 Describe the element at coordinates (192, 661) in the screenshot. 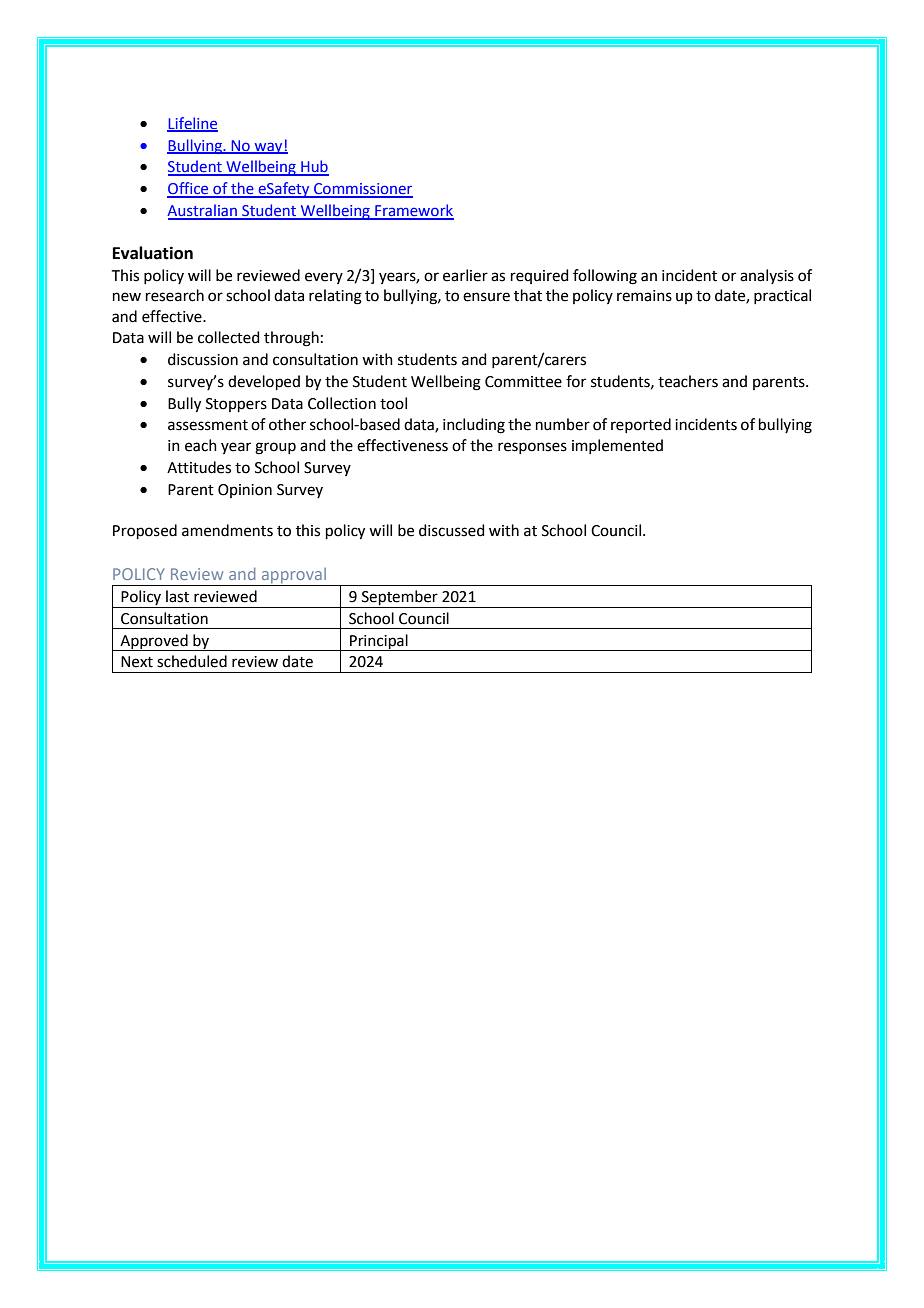

I see `scheduled` at that location.
